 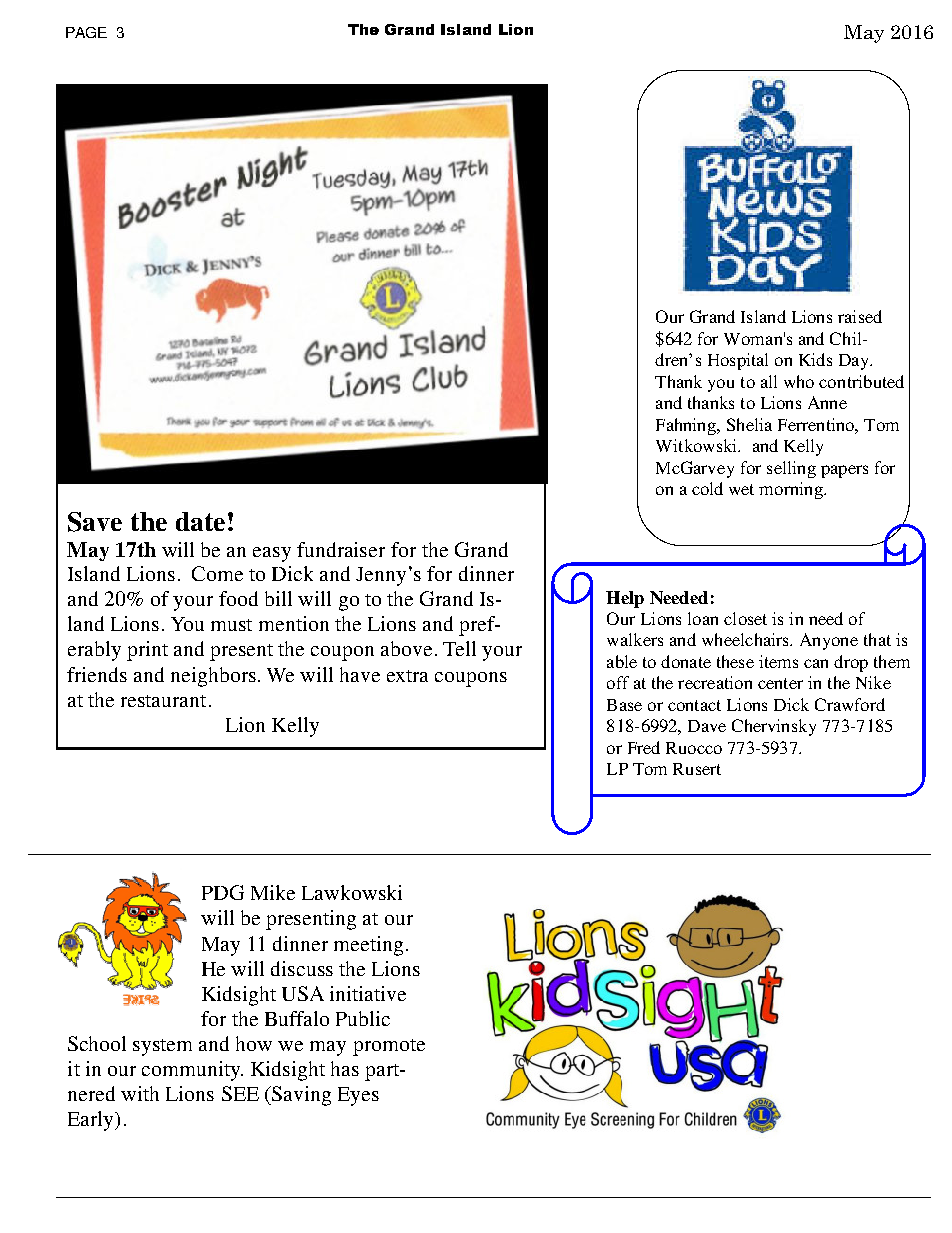 I want to click on closet, so click(x=745, y=618).
